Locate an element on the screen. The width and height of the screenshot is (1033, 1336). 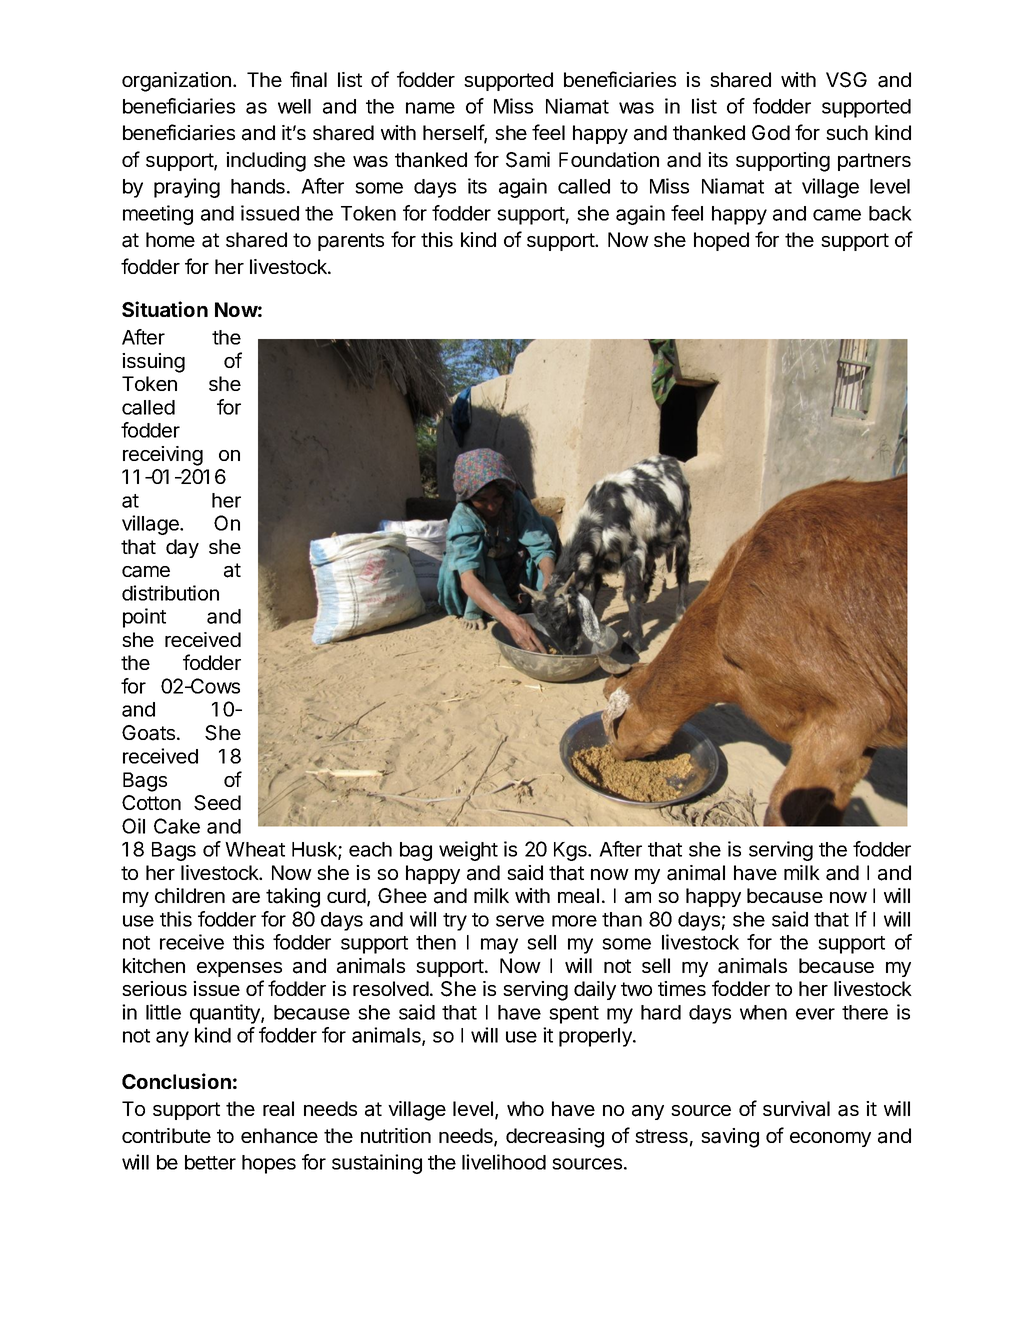
organization is located at coordinates (176, 82).
